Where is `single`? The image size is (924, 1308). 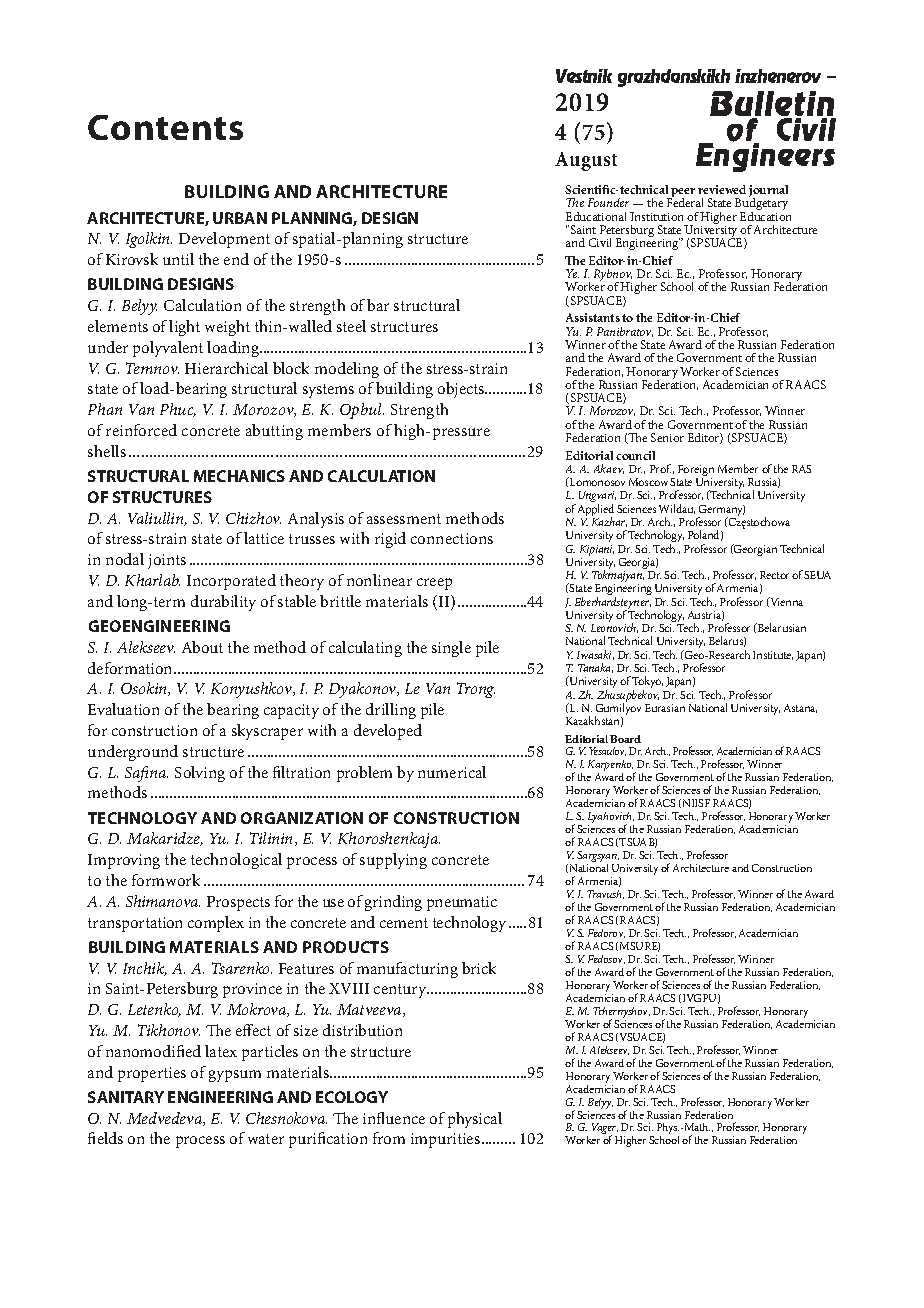 single is located at coordinates (451, 649).
